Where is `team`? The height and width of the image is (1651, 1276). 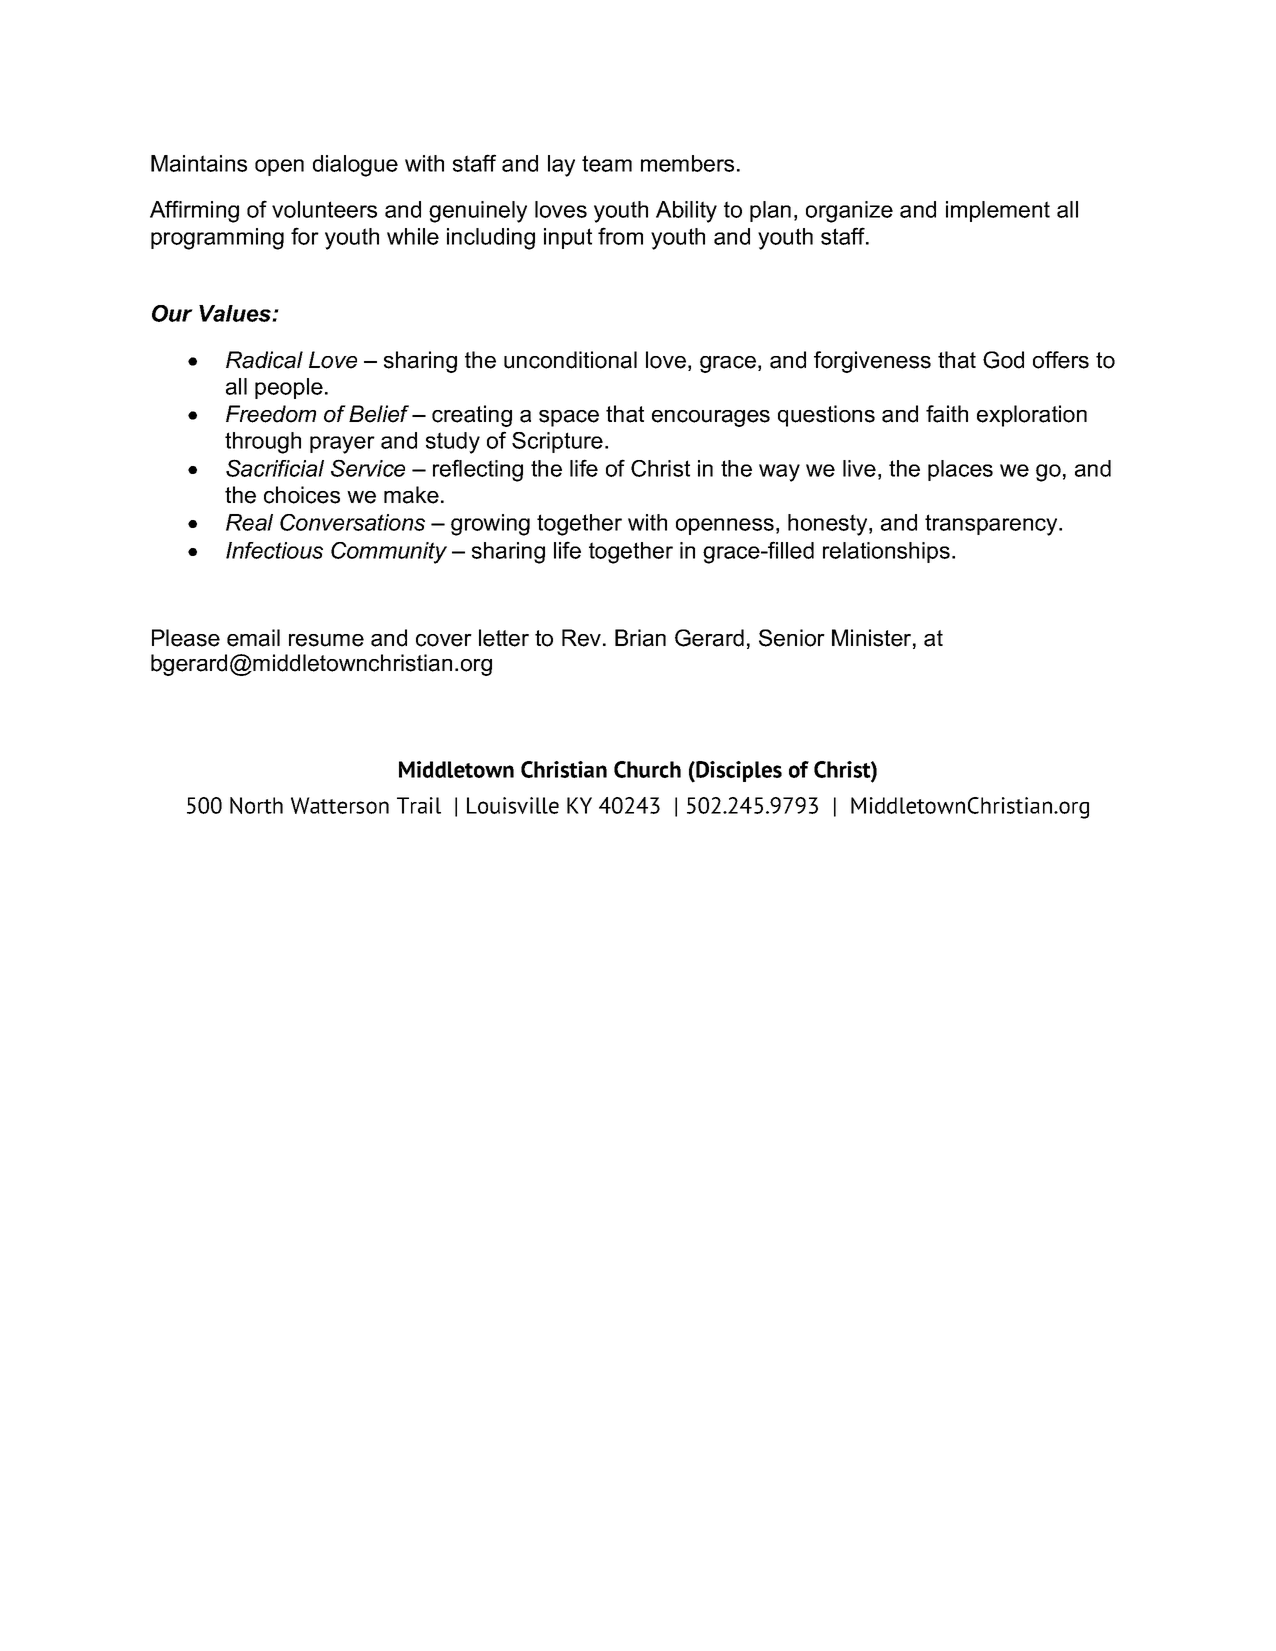
team is located at coordinates (607, 163).
